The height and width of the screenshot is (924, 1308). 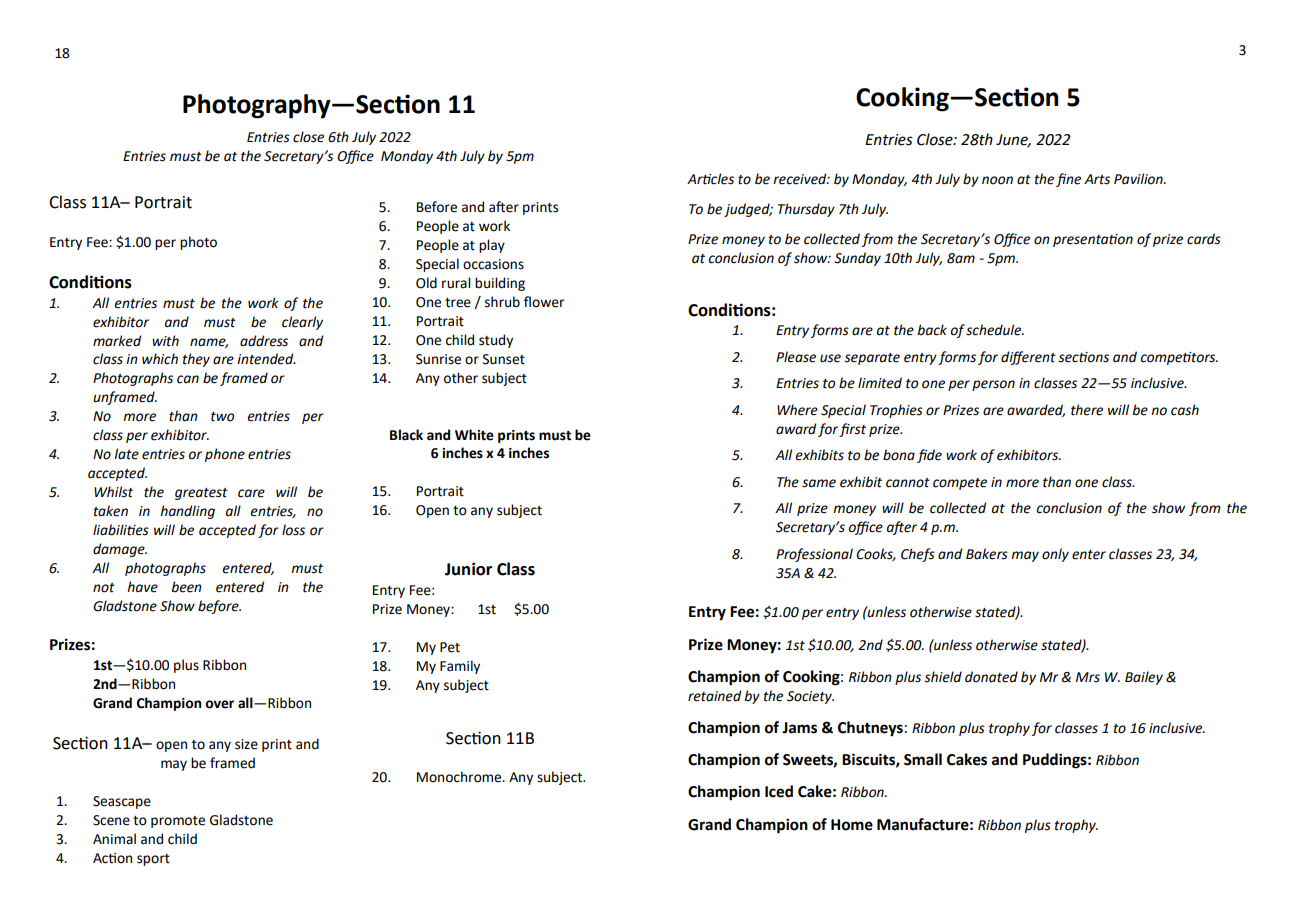 I want to click on Professional, so click(x=814, y=555).
